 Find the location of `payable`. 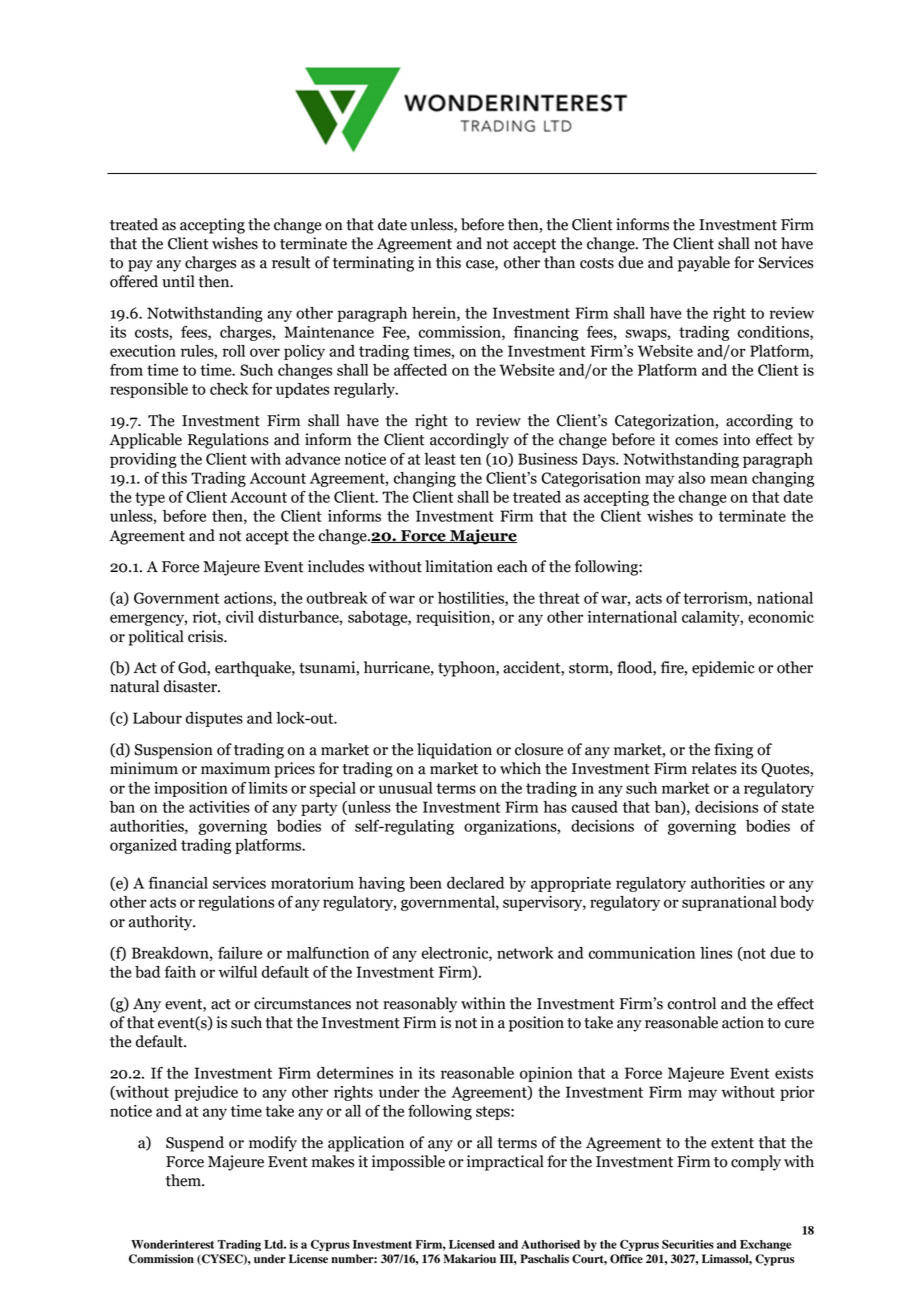

payable is located at coordinates (704, 264).
